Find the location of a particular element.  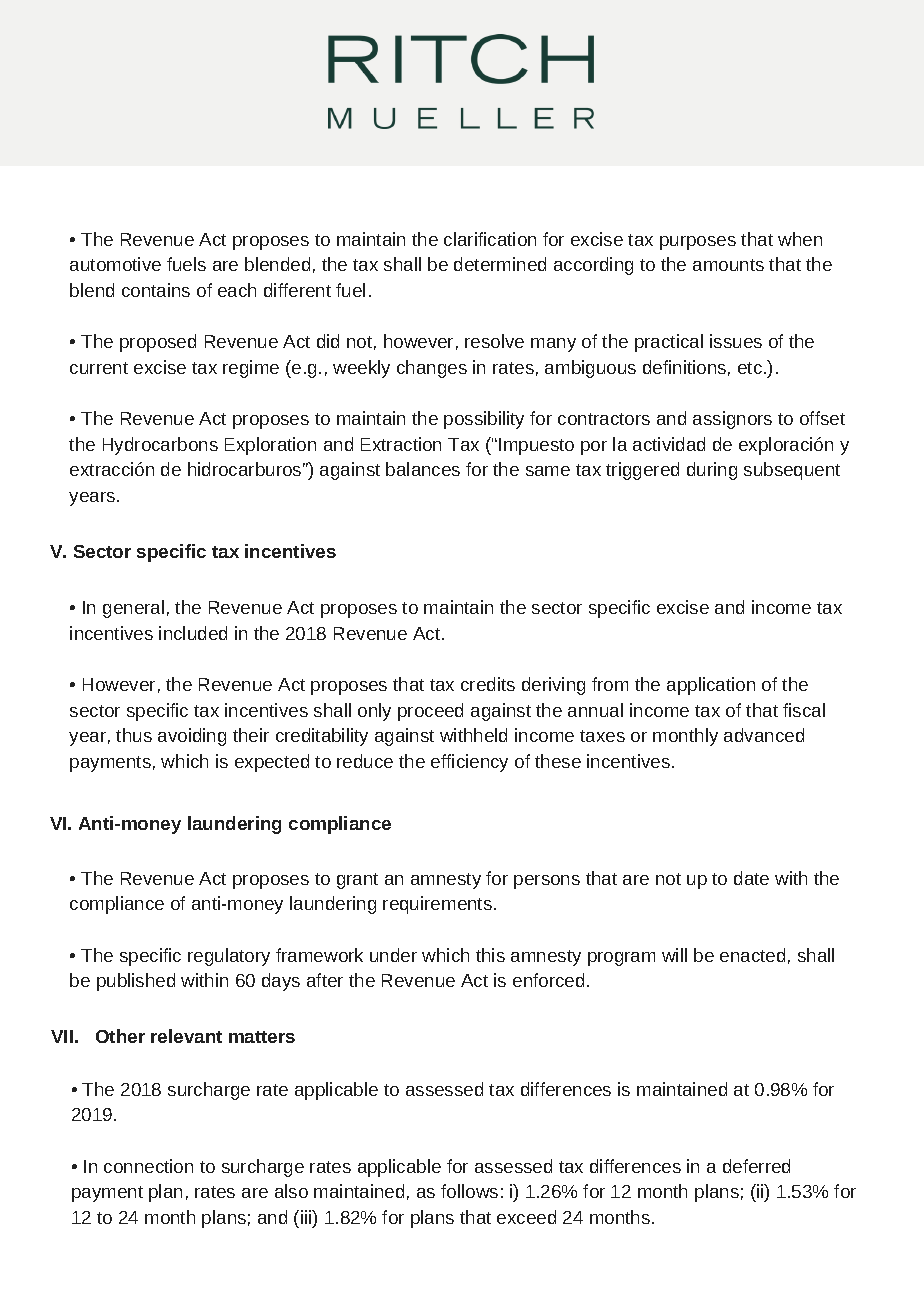

balances is located at coordinates (423, 469).
